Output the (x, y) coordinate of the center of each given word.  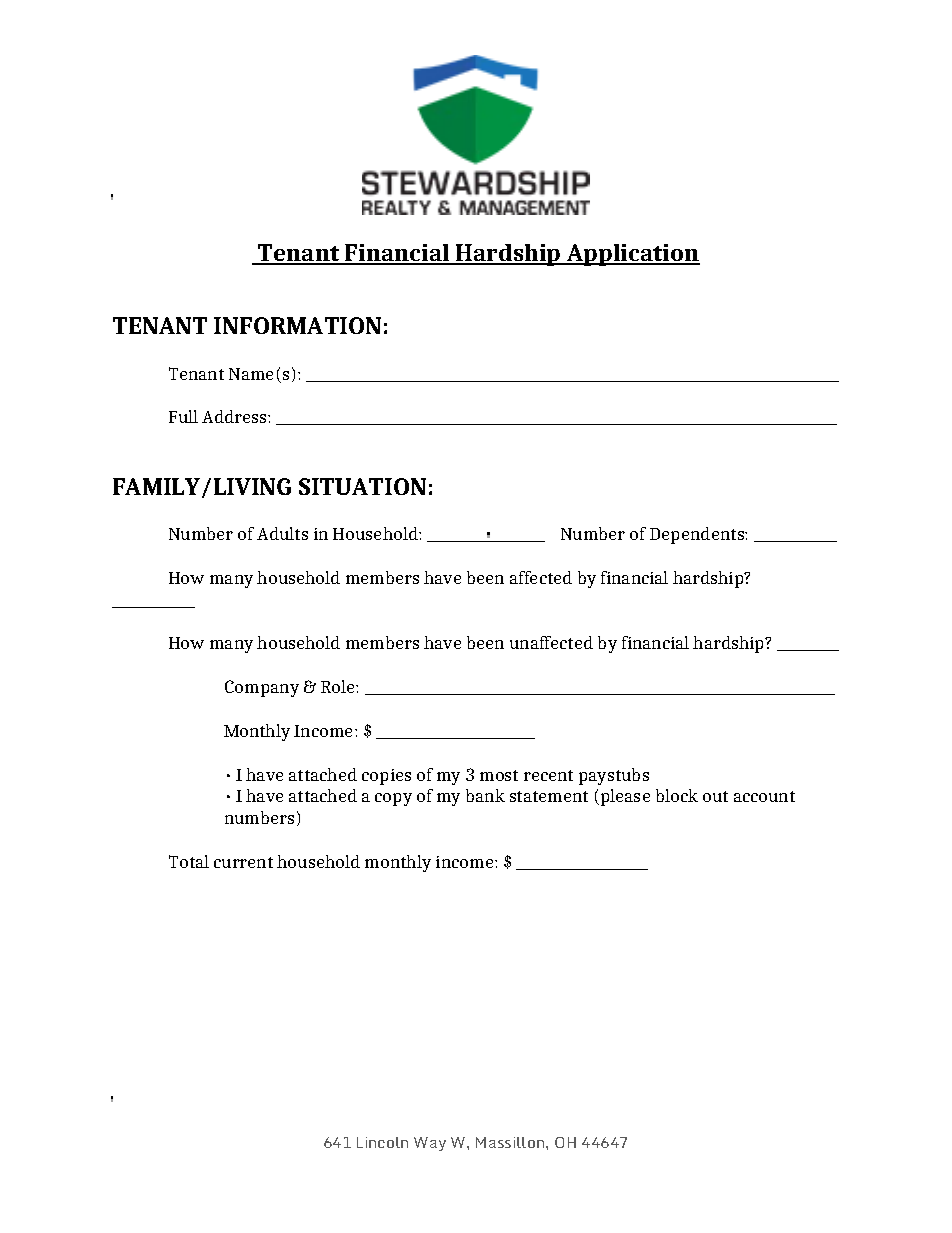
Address (235, 416)
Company (262, 688)
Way (430, 1144)
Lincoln (382, 1142)
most (499, 775)
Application (632, 255)
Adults (282, 533)
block (677, 795)
